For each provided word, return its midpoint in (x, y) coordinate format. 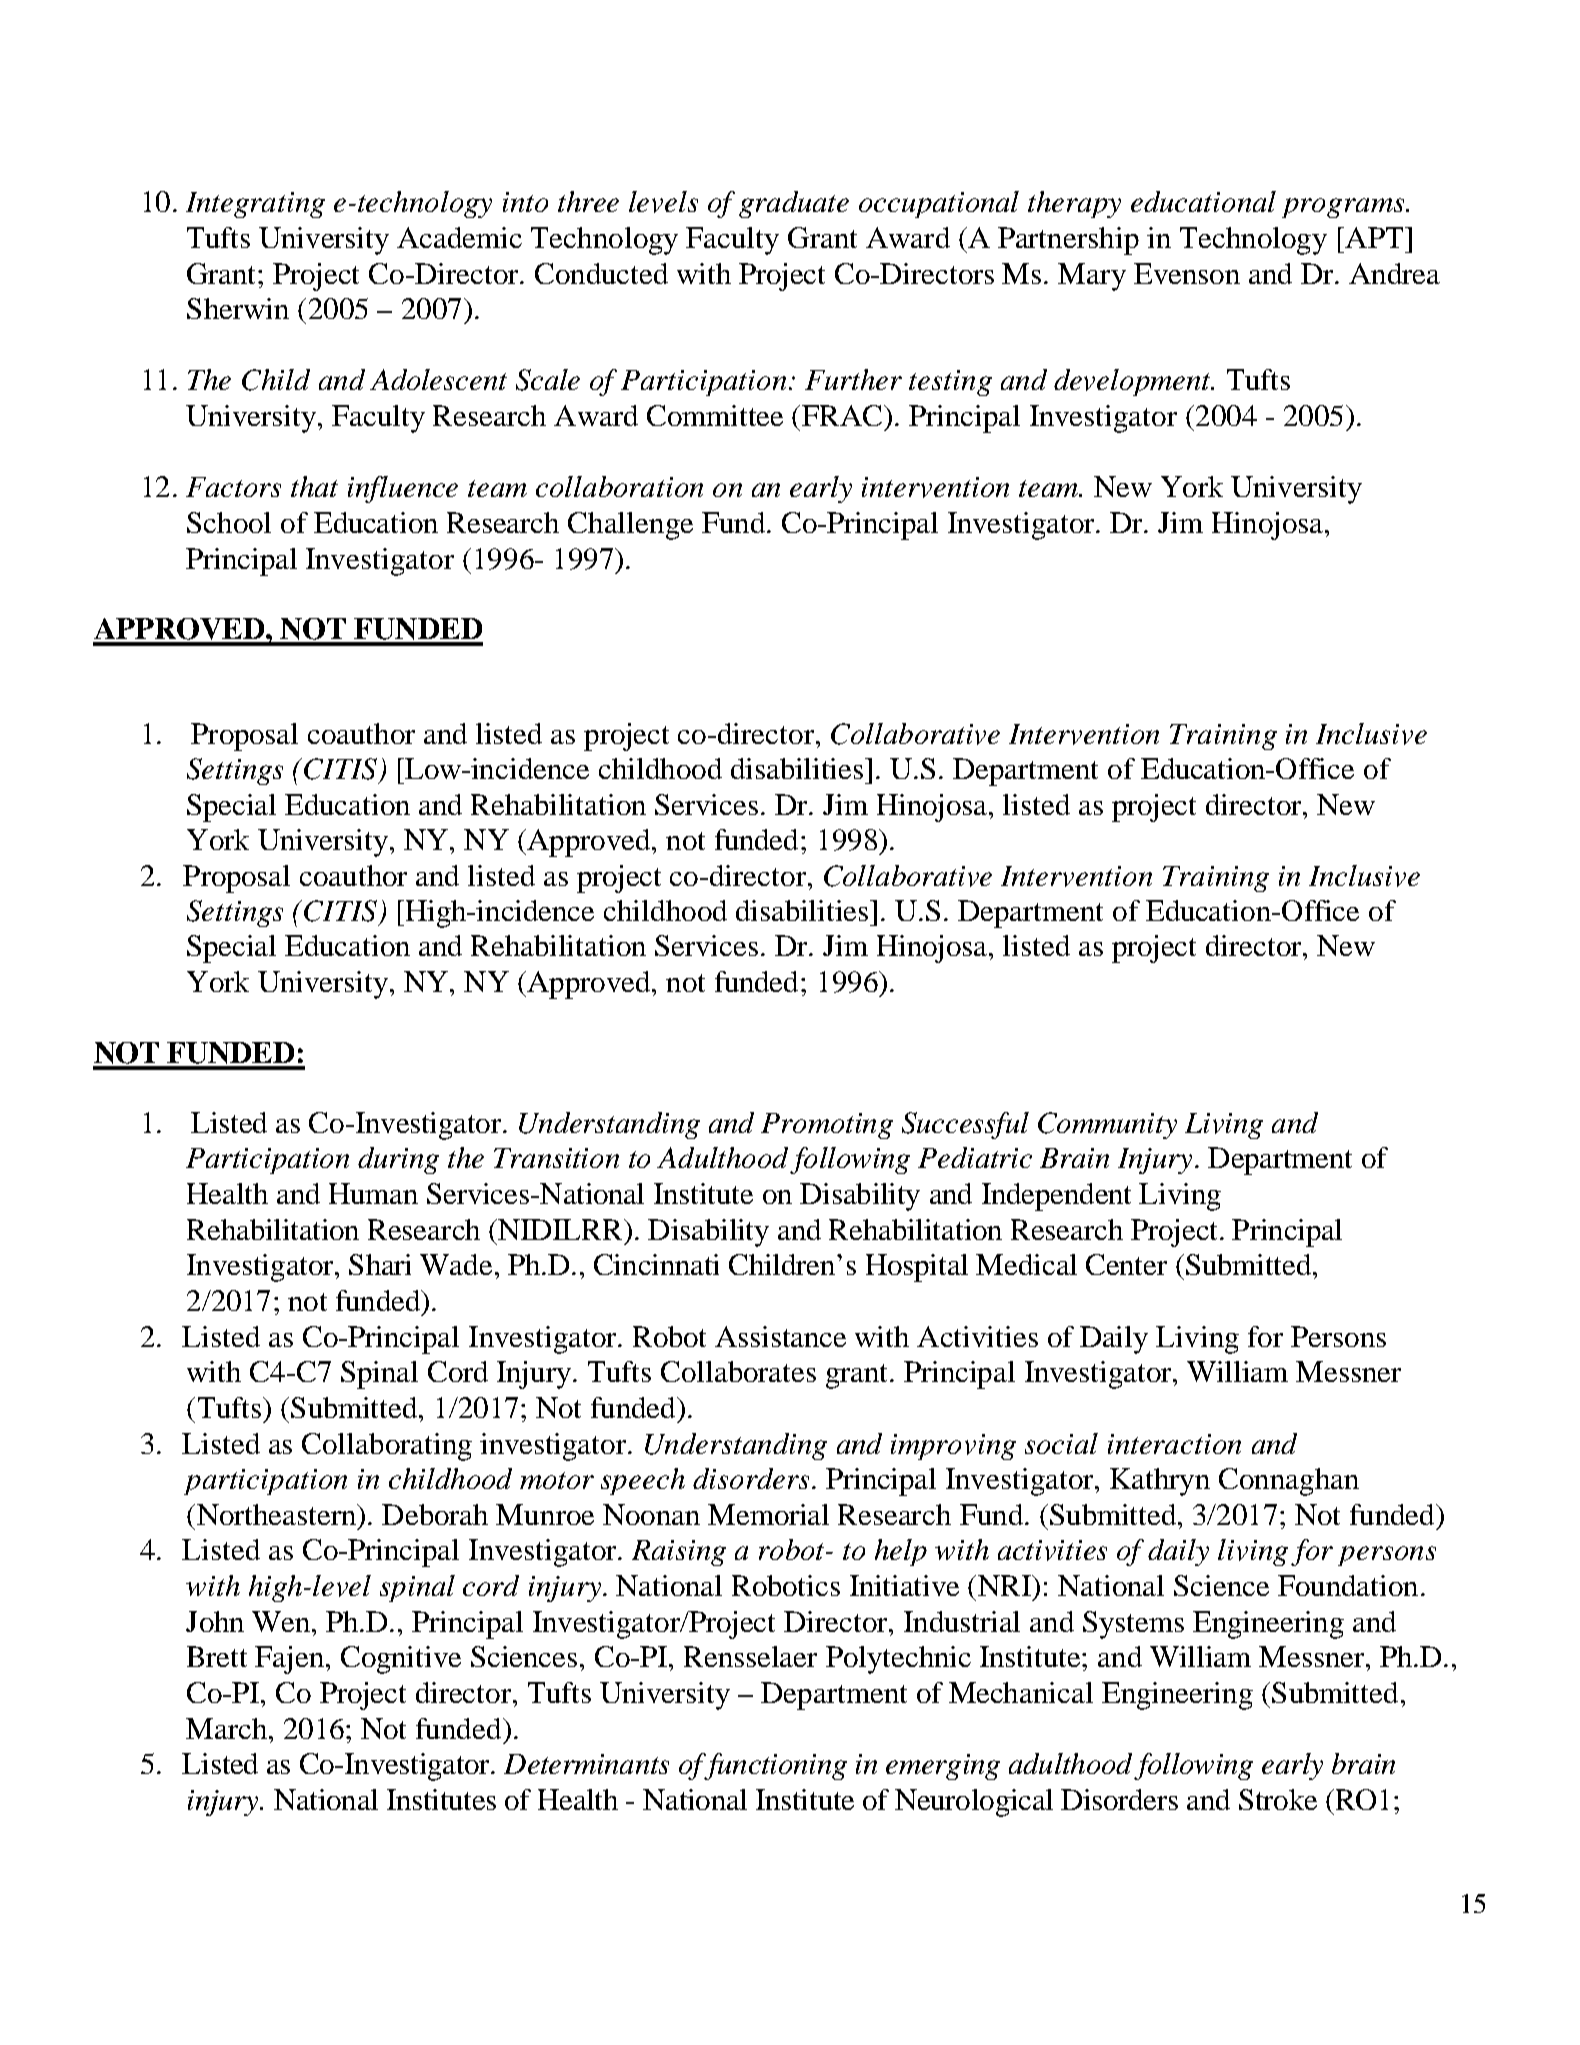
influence (403, 489)
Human (373, 1193)
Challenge (630, 526)
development (1133, 382)
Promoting (827, 1126)
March (226, 1728)
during (398, 1160)
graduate (794, 204)
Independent (1056, 1197)
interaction (1174, 1444)
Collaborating (387, 1447)
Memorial (768, 1514)
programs (1344, 208)
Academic (459, 237)
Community (1107, 1125)
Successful (965, 1125)
